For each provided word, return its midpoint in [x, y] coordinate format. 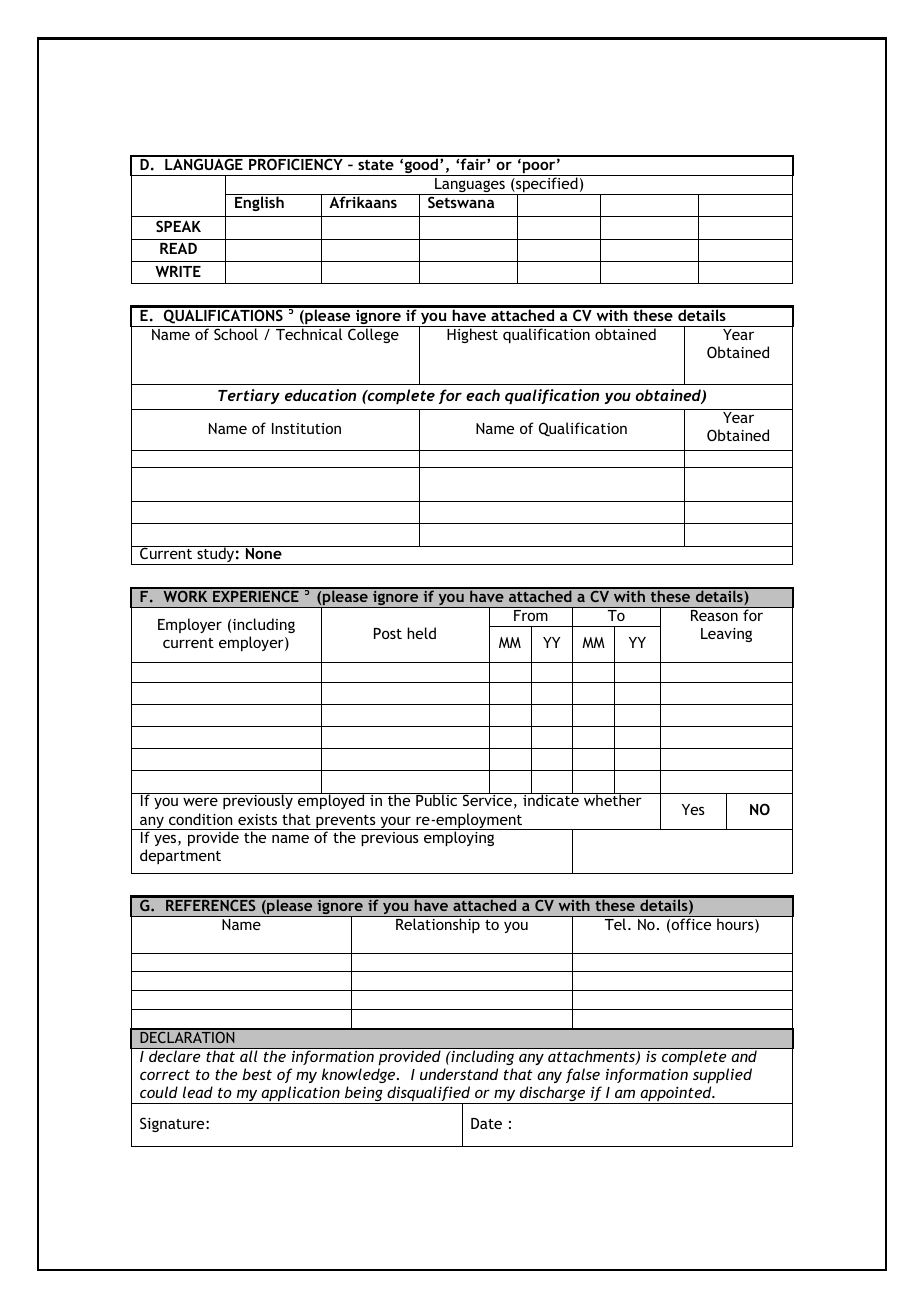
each [483, 395]
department [180, 856]
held [421, 633]
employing [459, 838]
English [259, 202]
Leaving [726, 635]
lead [198, 1092]
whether [613, 799]
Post [388, 633]
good [421, 166]
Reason [714, 615]
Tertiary [249, 396]
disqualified [429, 1095]
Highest [472, 334]
